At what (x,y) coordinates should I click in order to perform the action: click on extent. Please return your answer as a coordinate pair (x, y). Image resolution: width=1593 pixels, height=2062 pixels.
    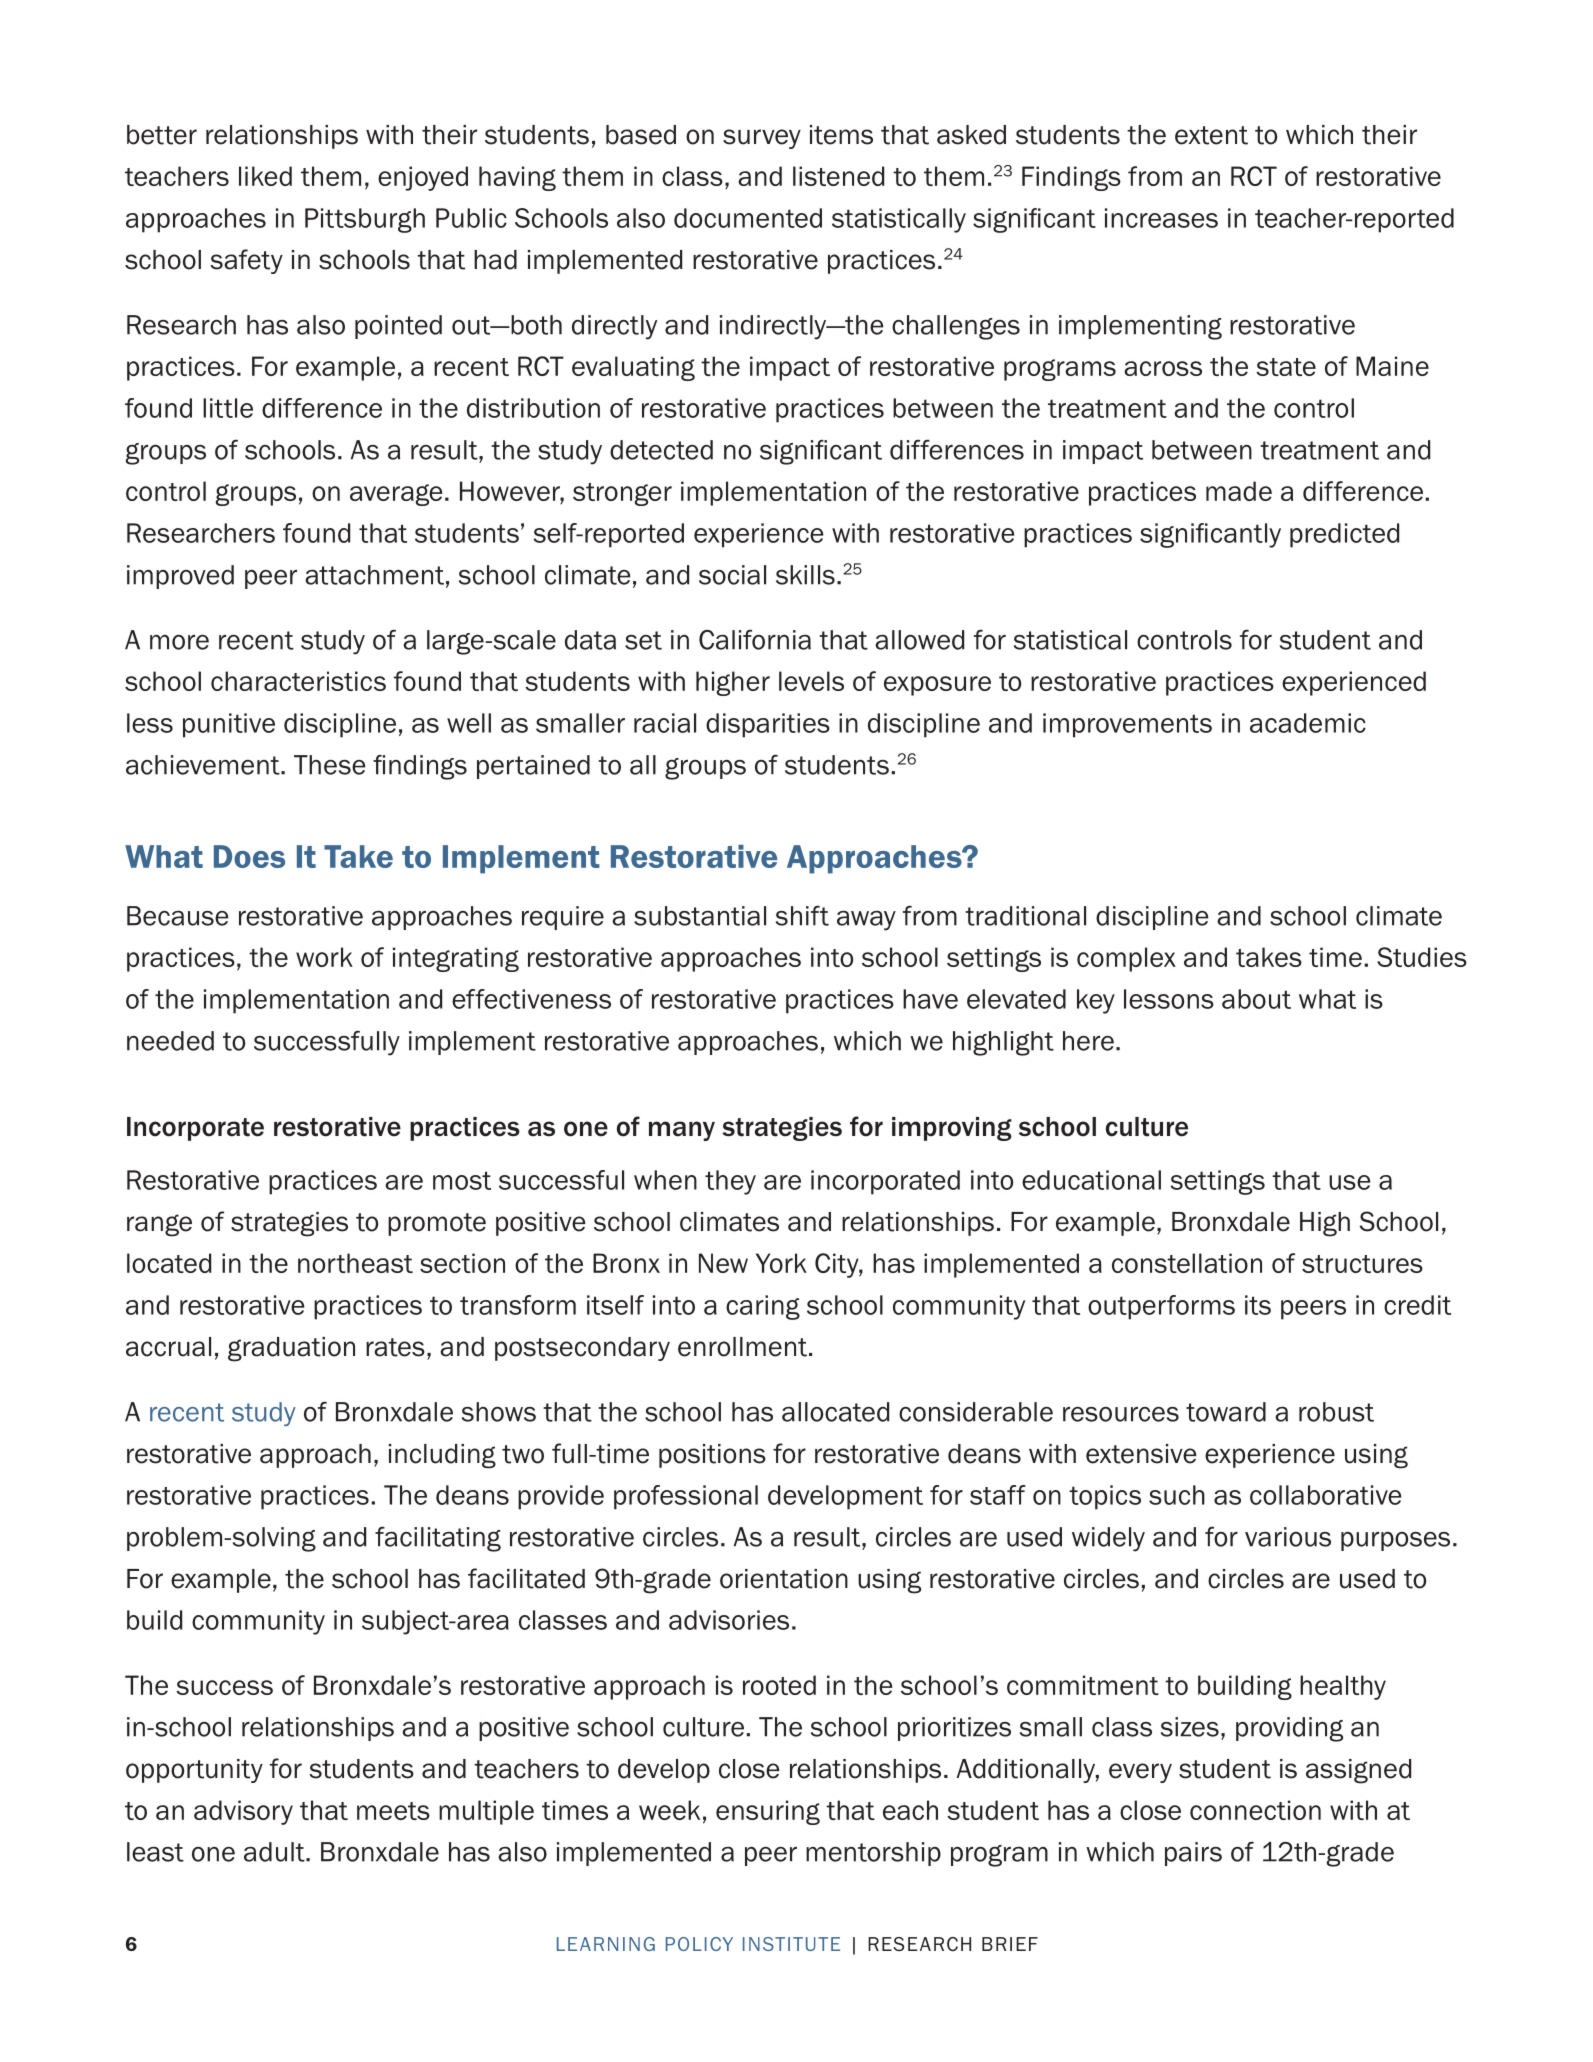
    Looking at the image, I should click on (1211, 135).
